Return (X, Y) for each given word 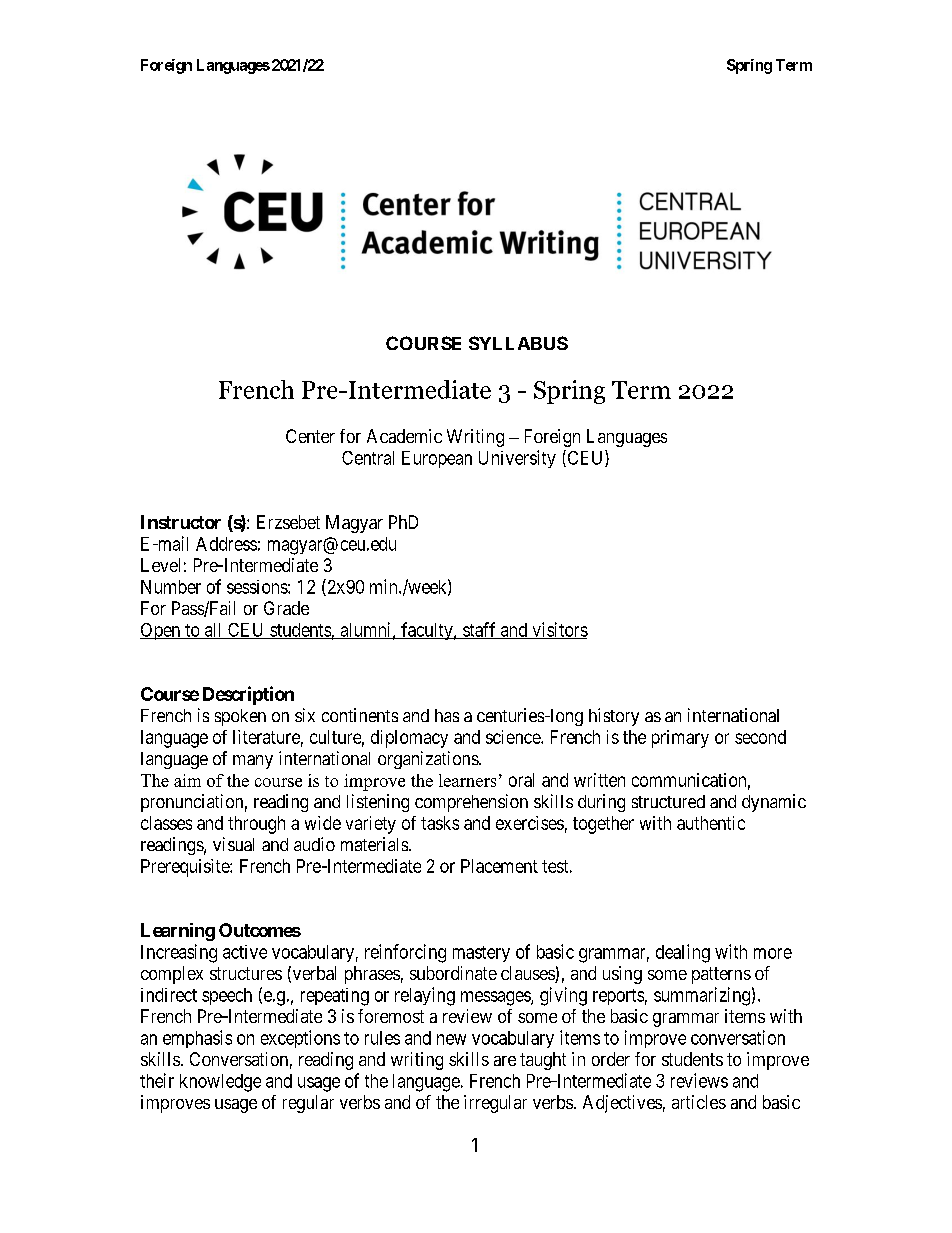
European (437, 459)
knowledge (220, 1083)
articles (699, 1102)
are (505, 1061)
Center (310, 436)
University (517, 459)
